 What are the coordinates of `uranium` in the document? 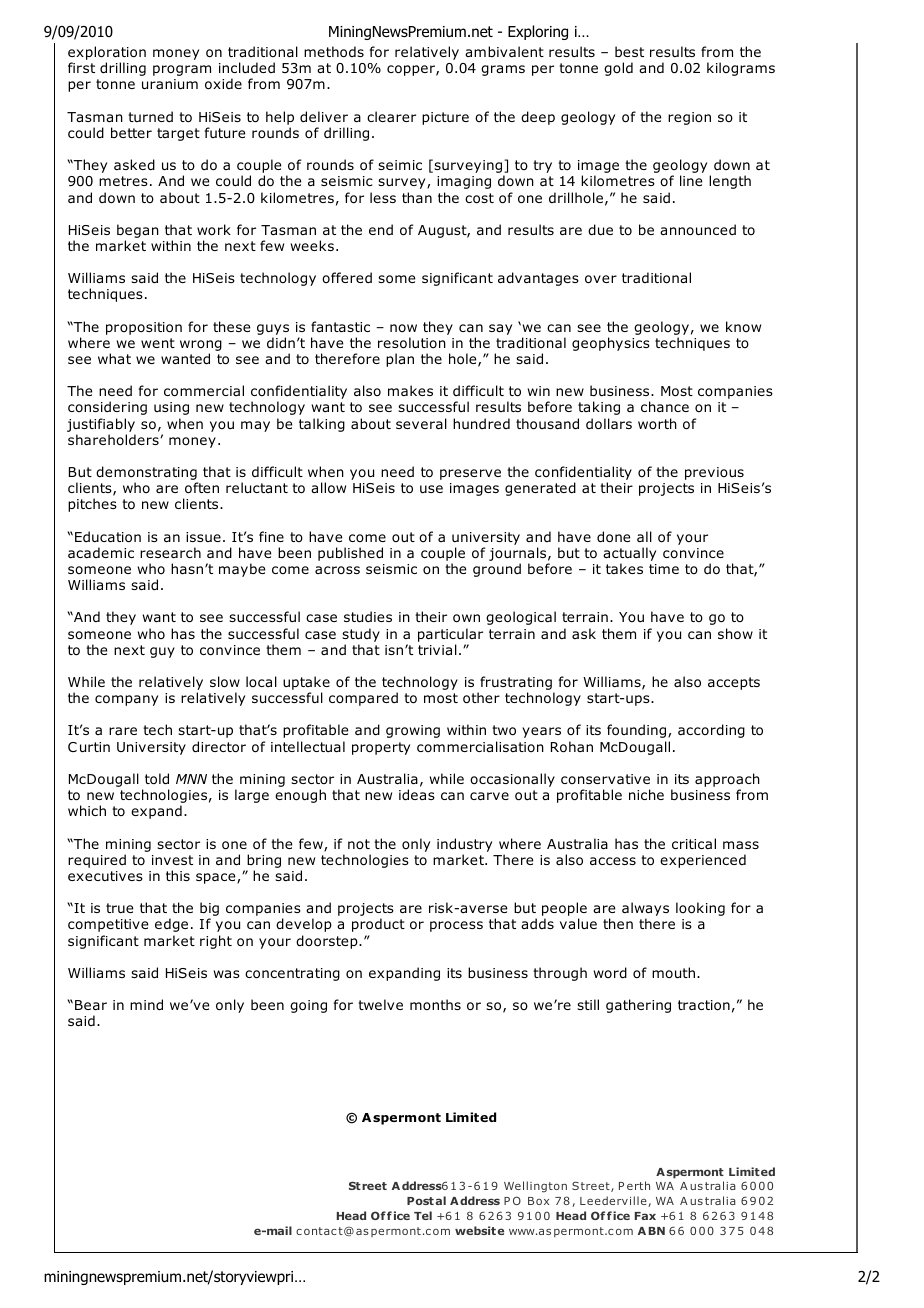 It's located at (170, 84).
